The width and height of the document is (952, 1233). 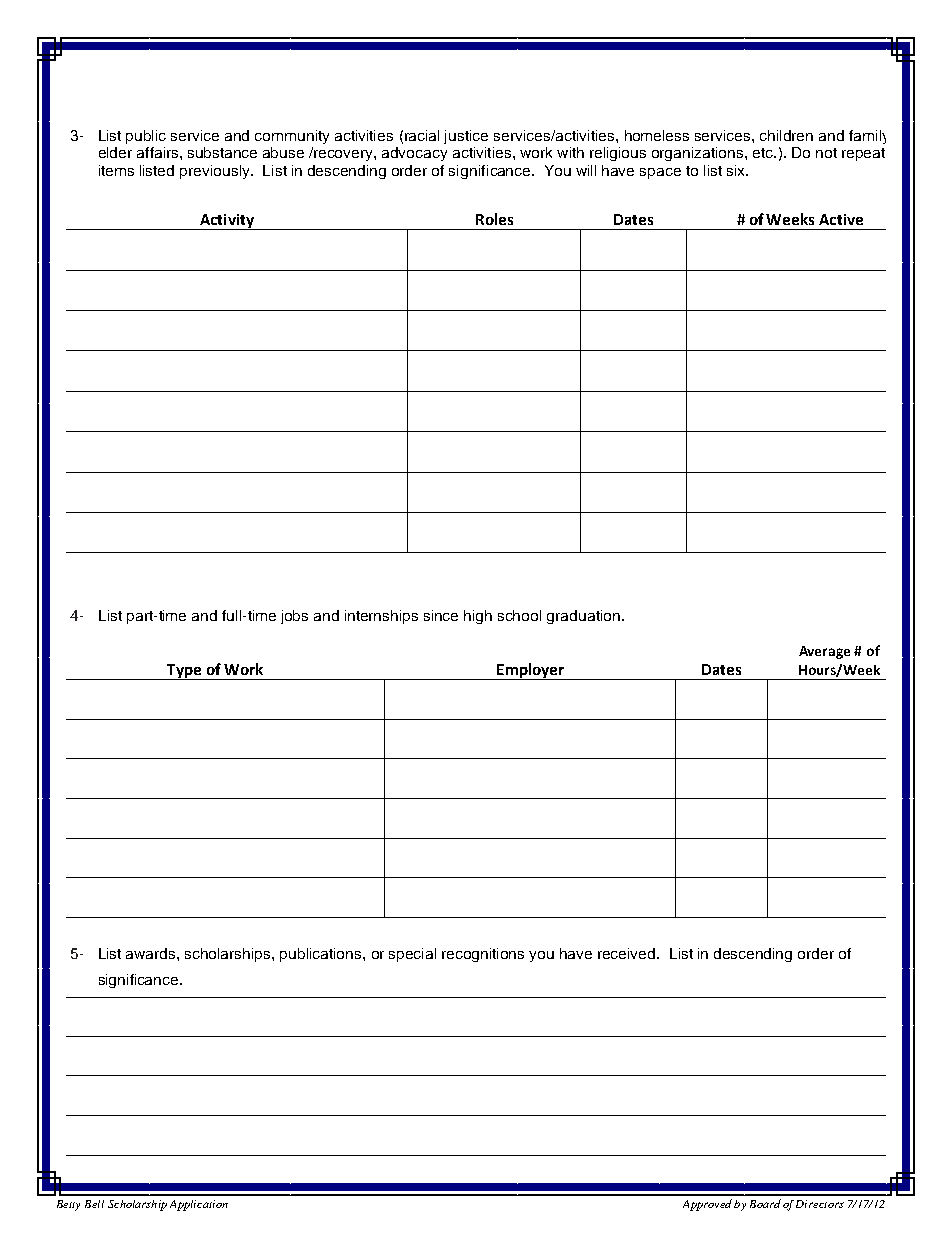 I want to click on justice, so click(x=466, y=137).
